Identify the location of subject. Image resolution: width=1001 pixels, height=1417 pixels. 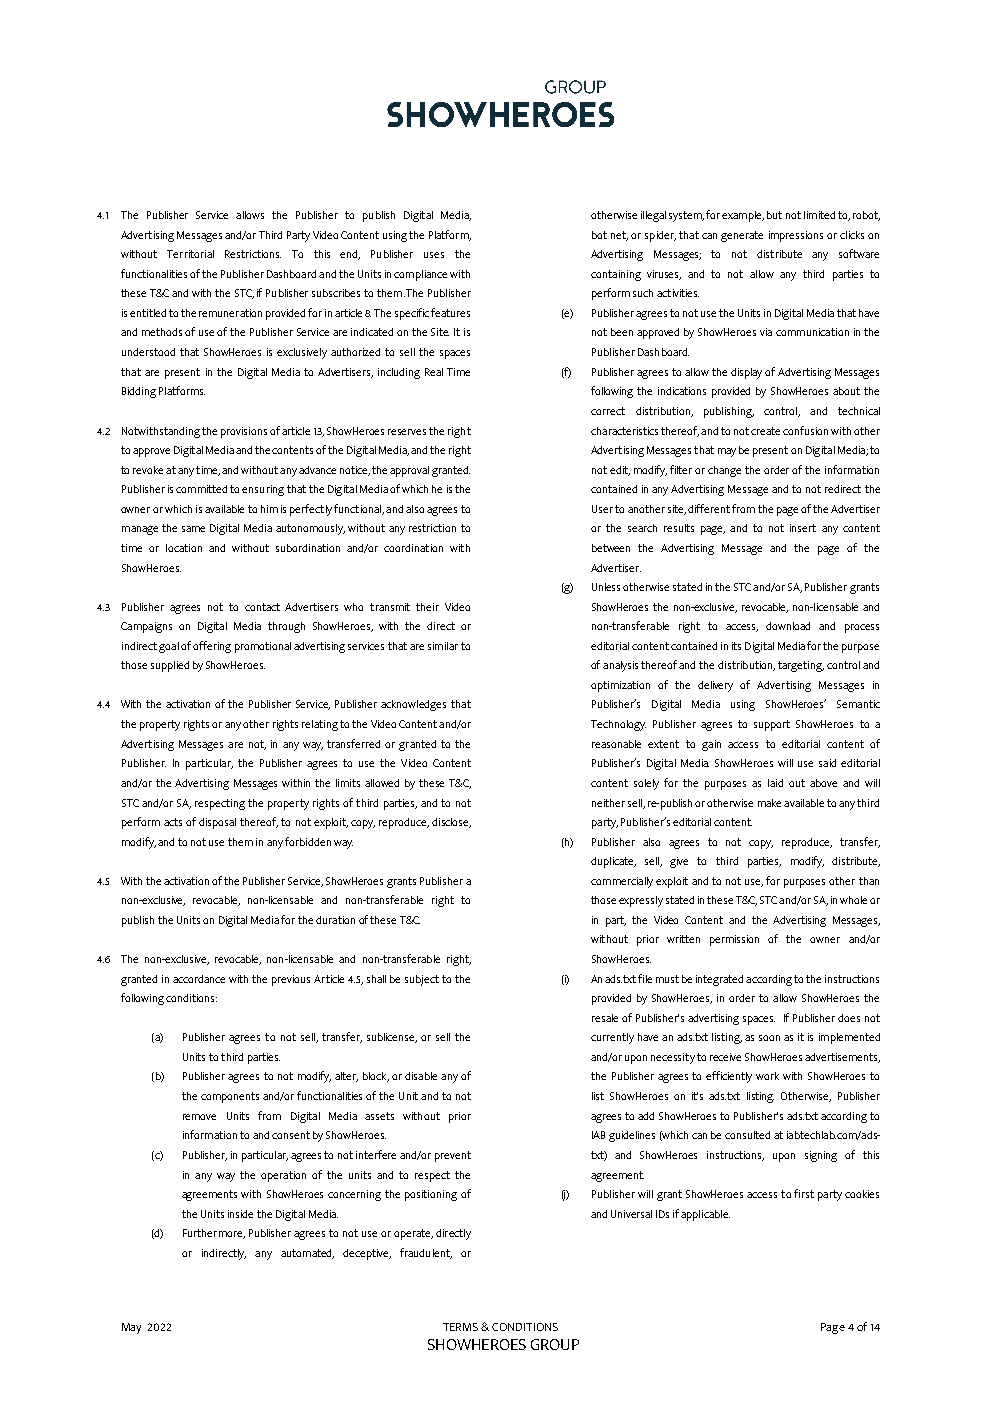
(422, 980).
